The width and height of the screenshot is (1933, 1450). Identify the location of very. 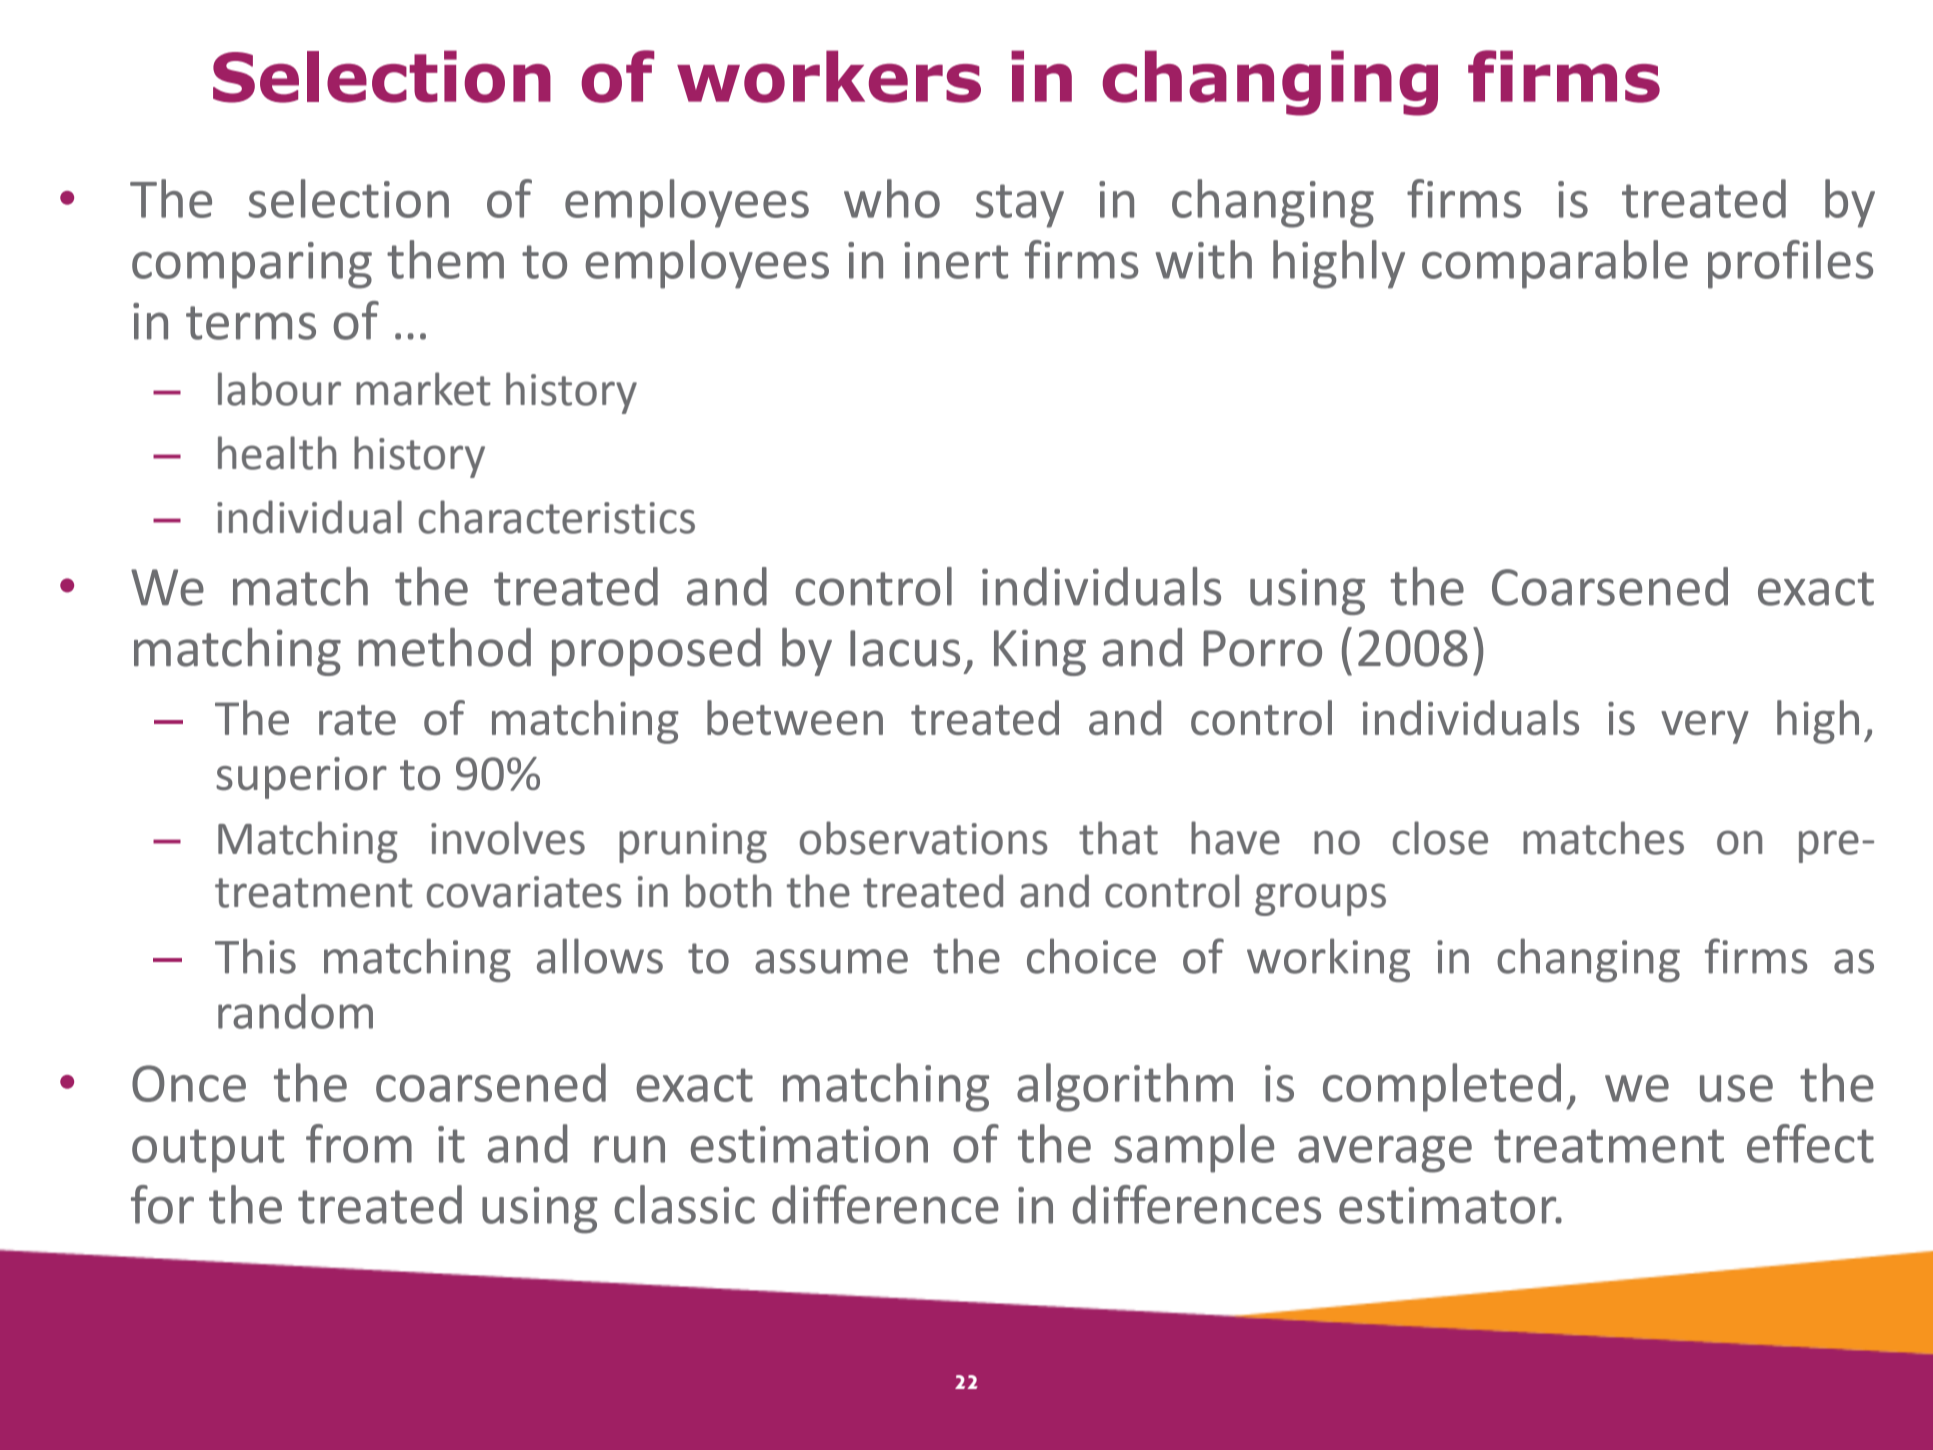
(1704, 727).
